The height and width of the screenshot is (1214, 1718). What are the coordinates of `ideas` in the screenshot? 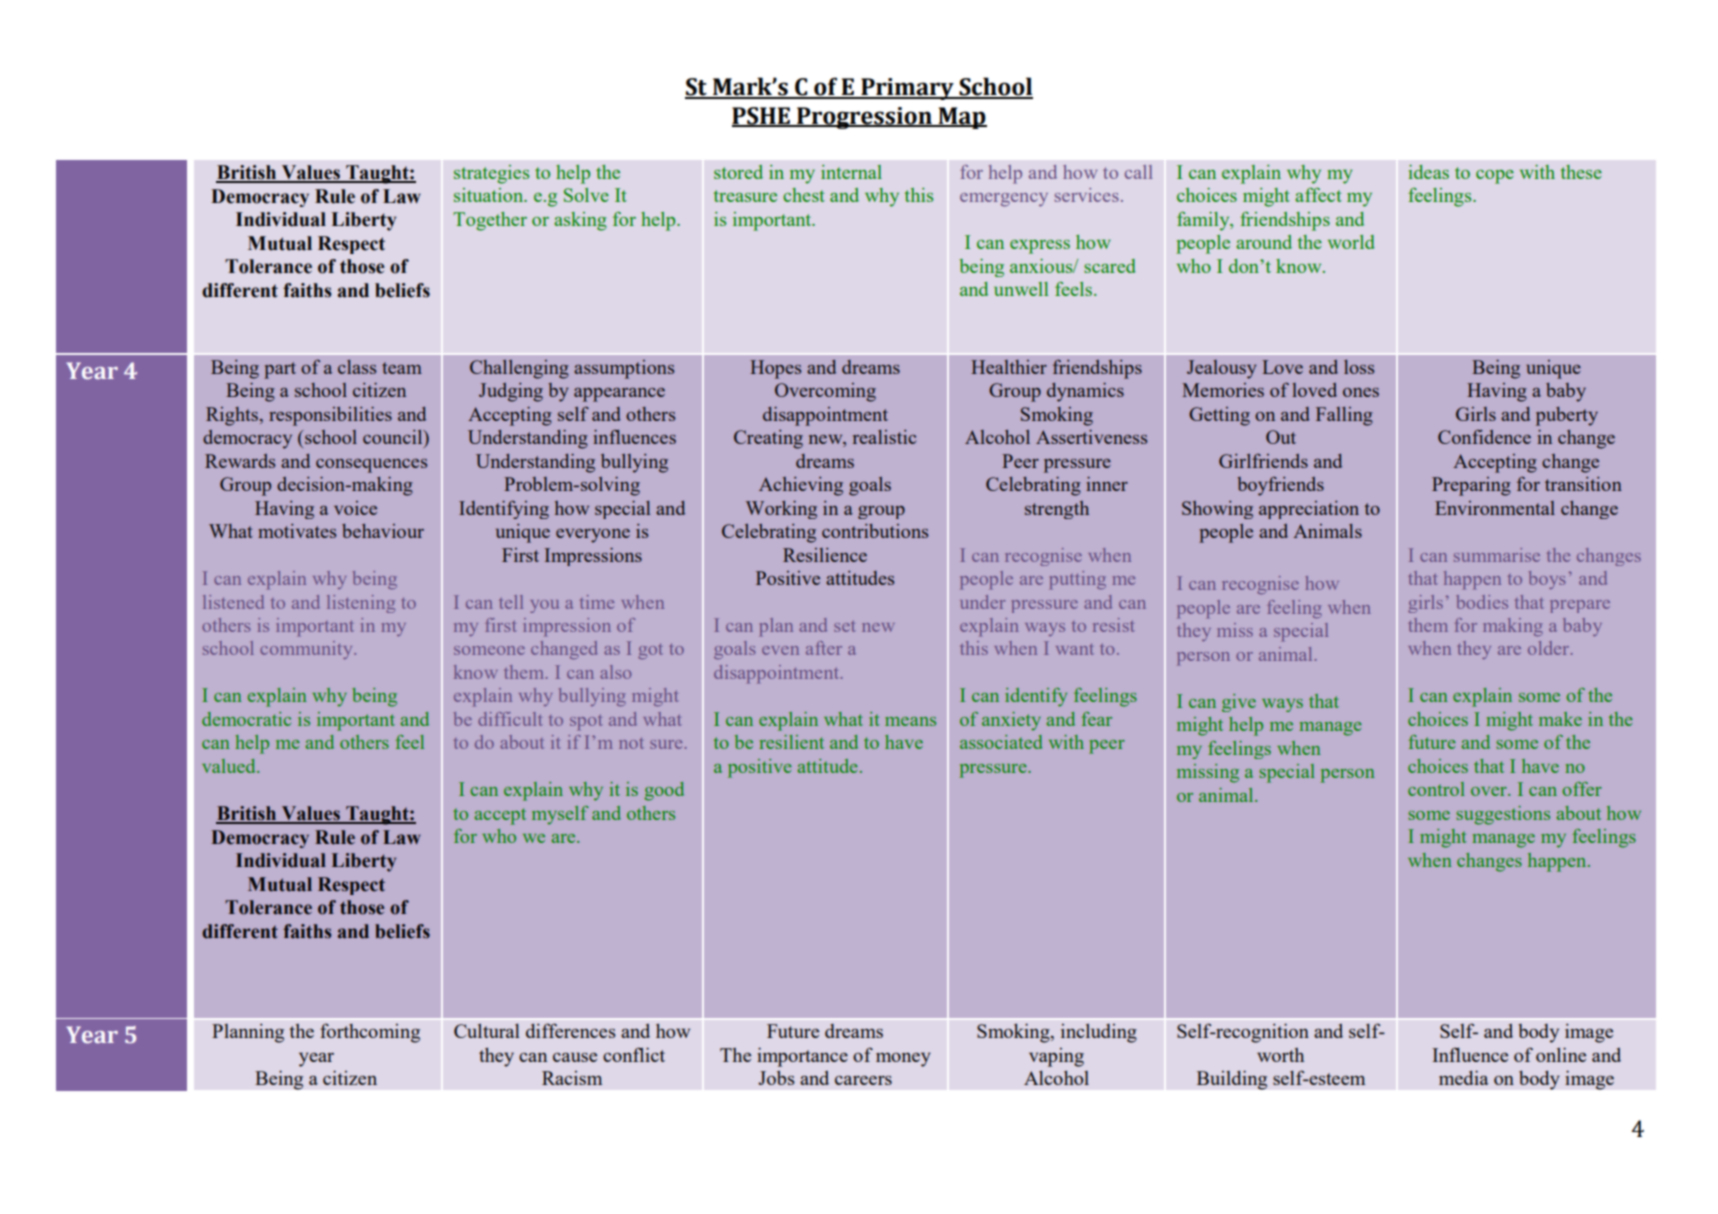 It's located at (1428, 172).
